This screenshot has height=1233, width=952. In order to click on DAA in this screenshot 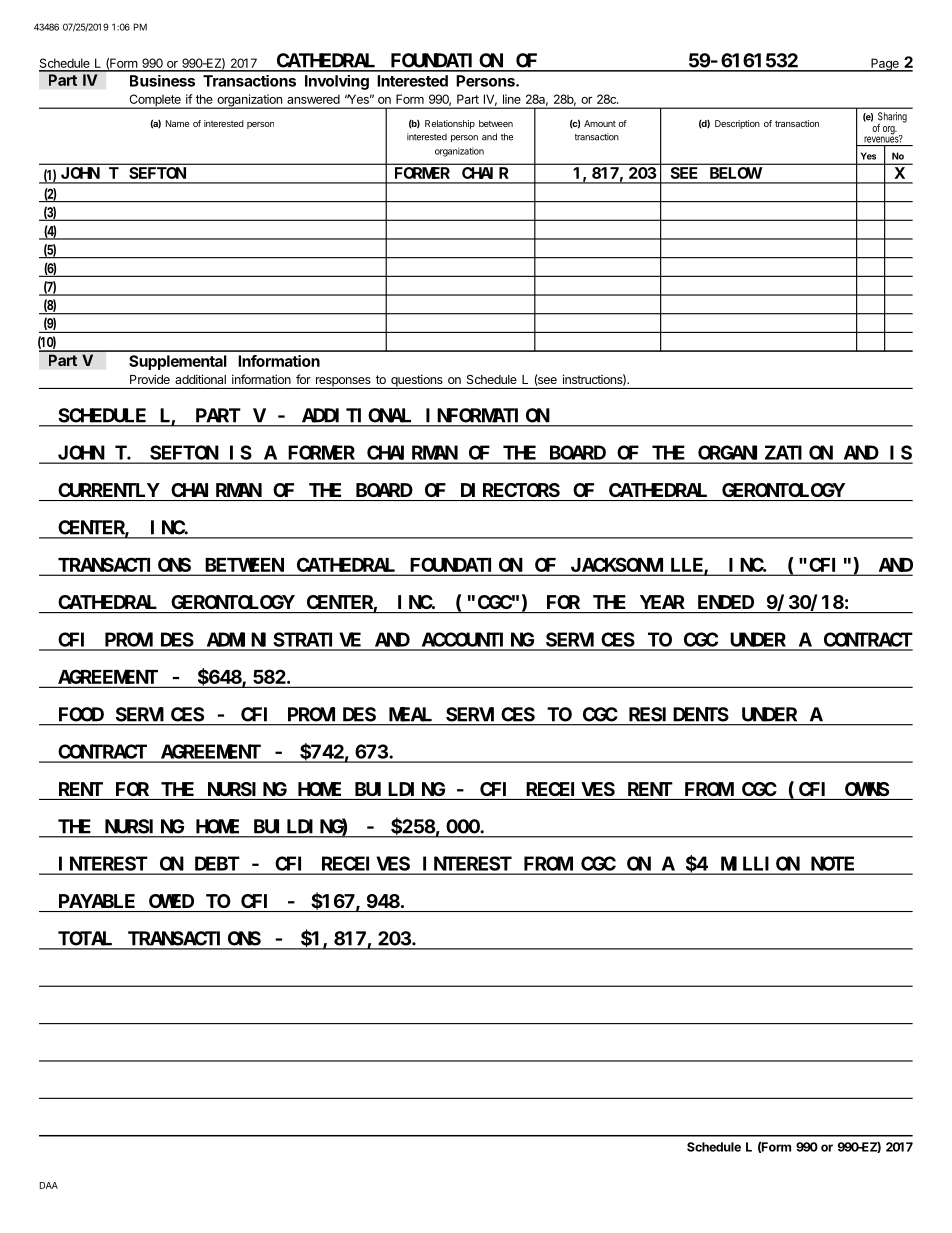, I will do `click(49, 1185)`.
